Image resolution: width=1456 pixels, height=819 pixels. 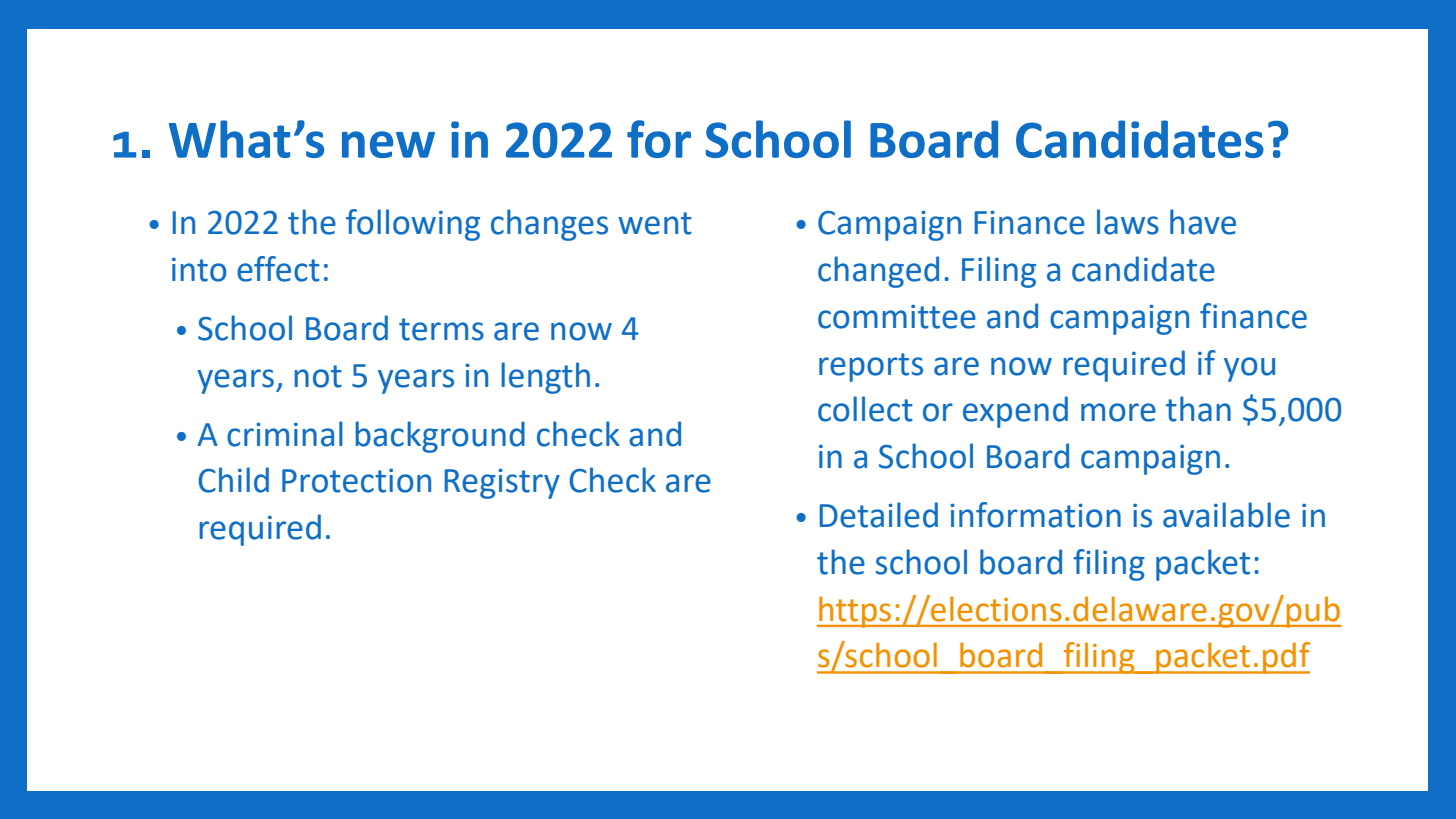 I want to click on new, so click(x=388, y=144).
